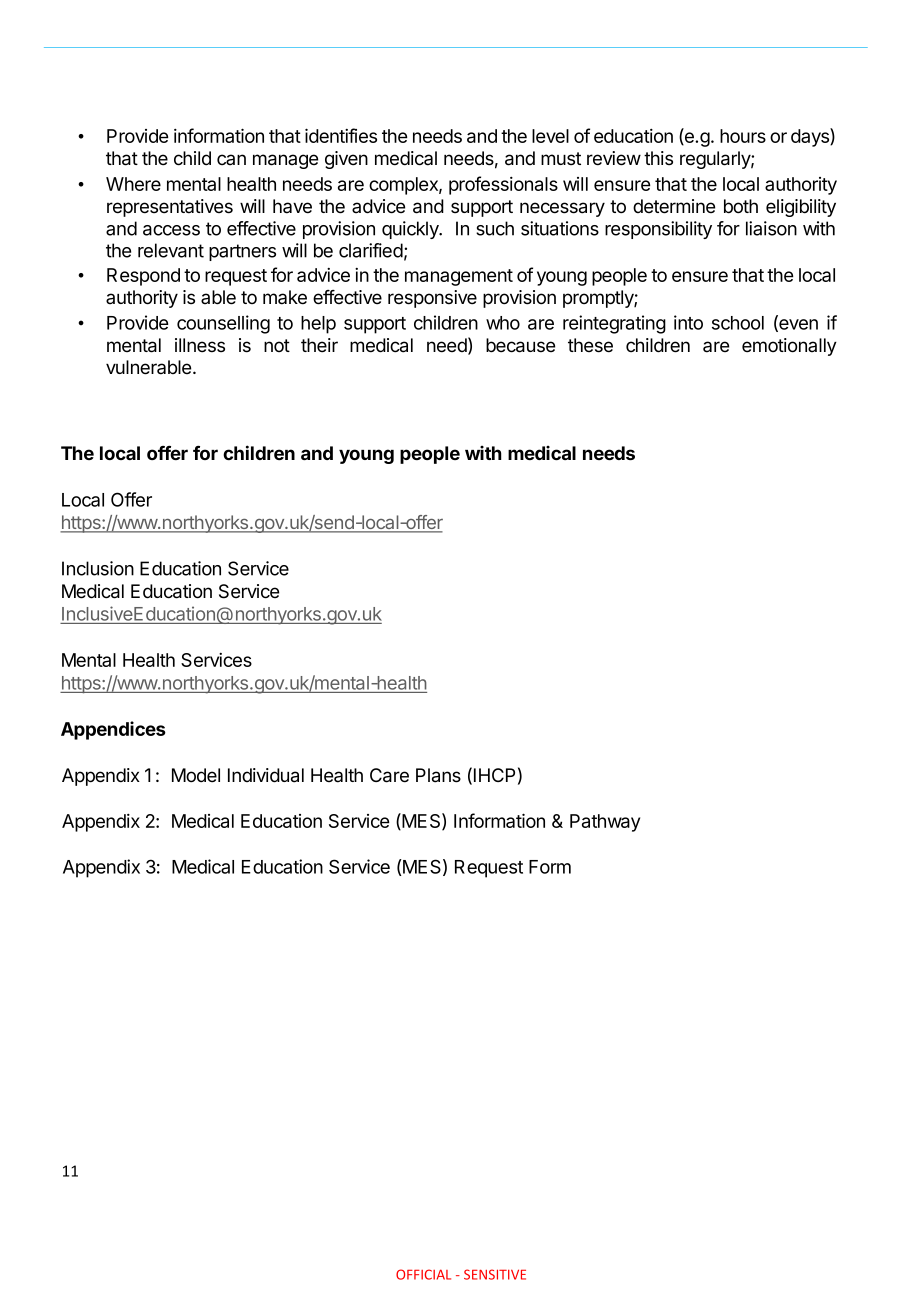 This image has width=924, height=1308. Describe the element at coordinates (520, 345) in the image. I see `because` at that location.
